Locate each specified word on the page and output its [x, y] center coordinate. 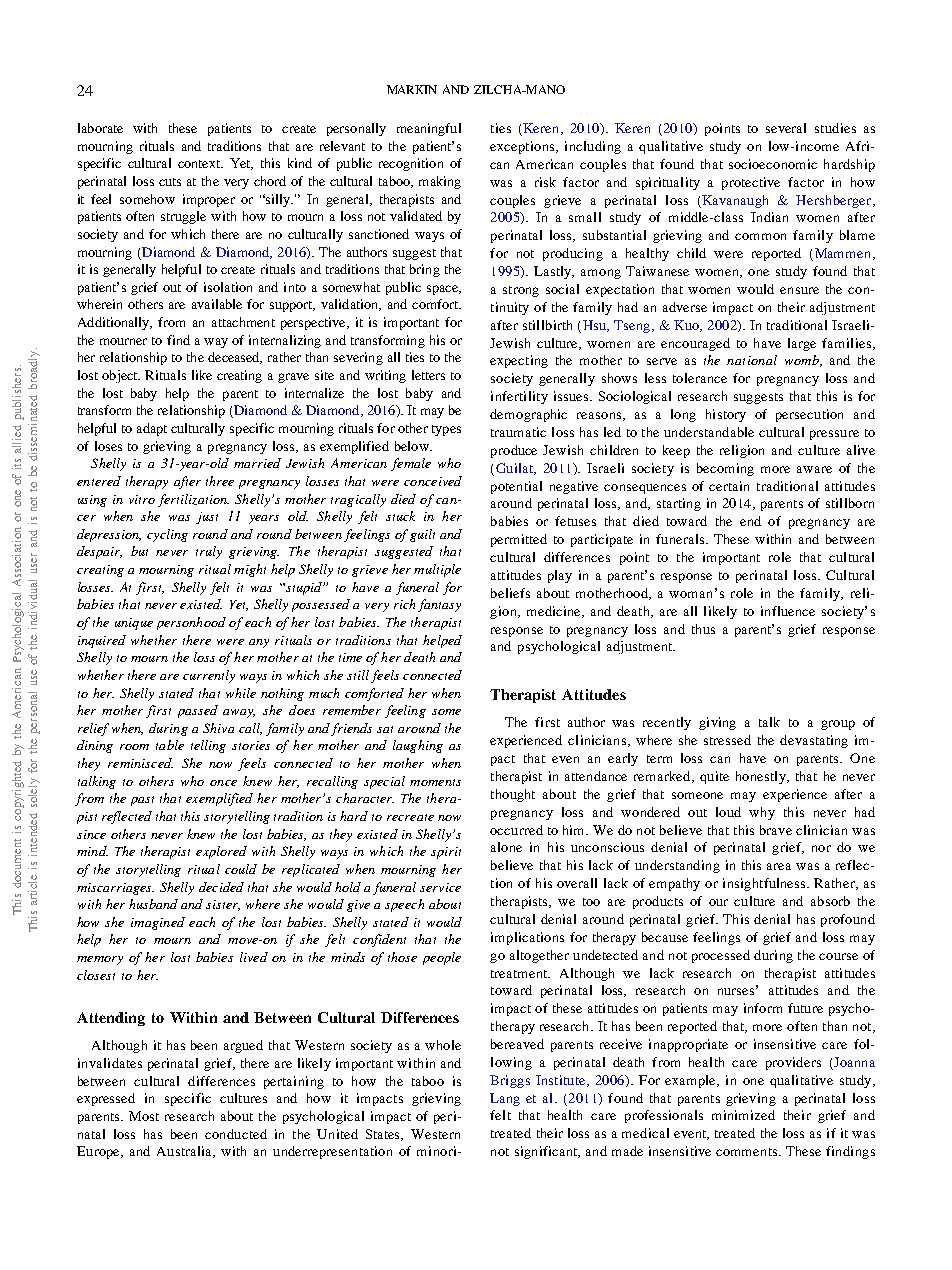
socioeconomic [773, 164]
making [440, 182]
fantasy [439, 605]
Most [144, 1116]
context [200, 164]
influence [788, 611]
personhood [191, 623]
